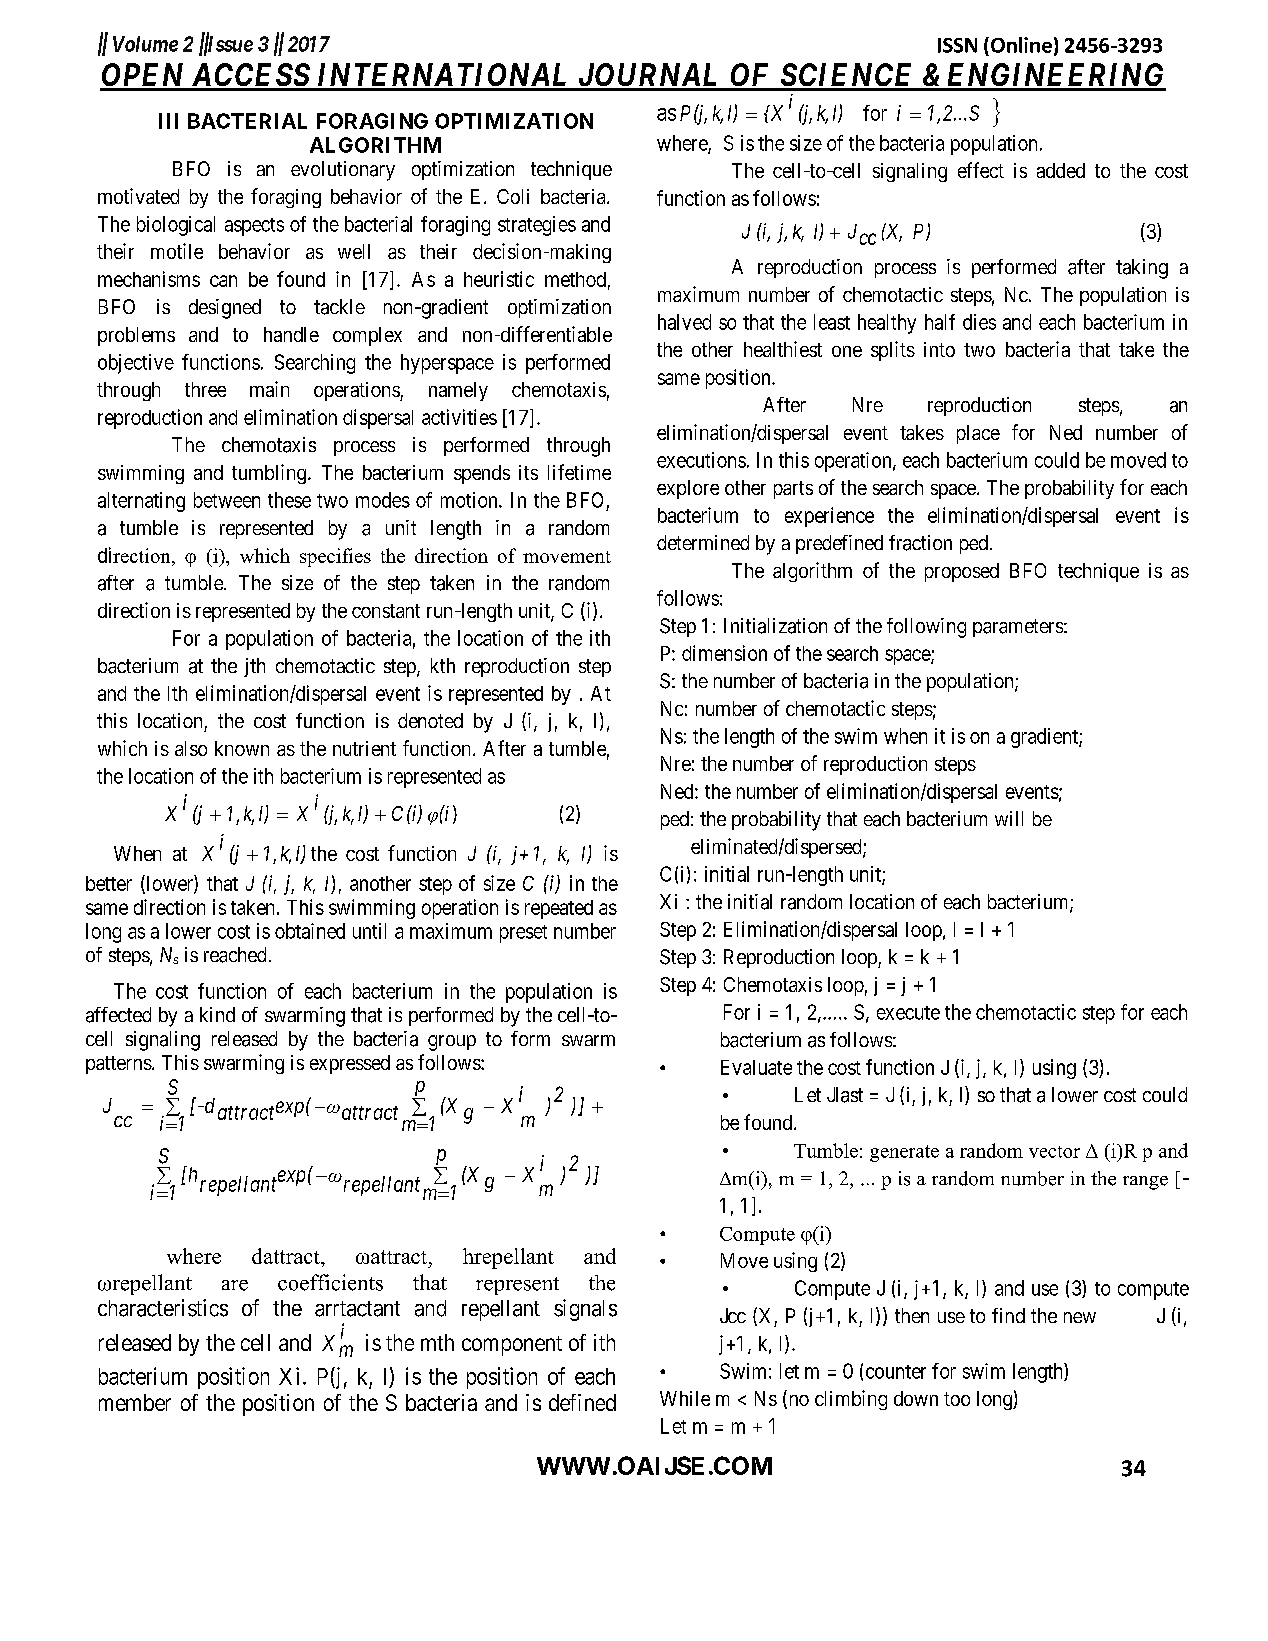 This page has height=1641, width=1268. Describe the element at coordinates (559, 909) in the page. I see `repeated` at that location.
